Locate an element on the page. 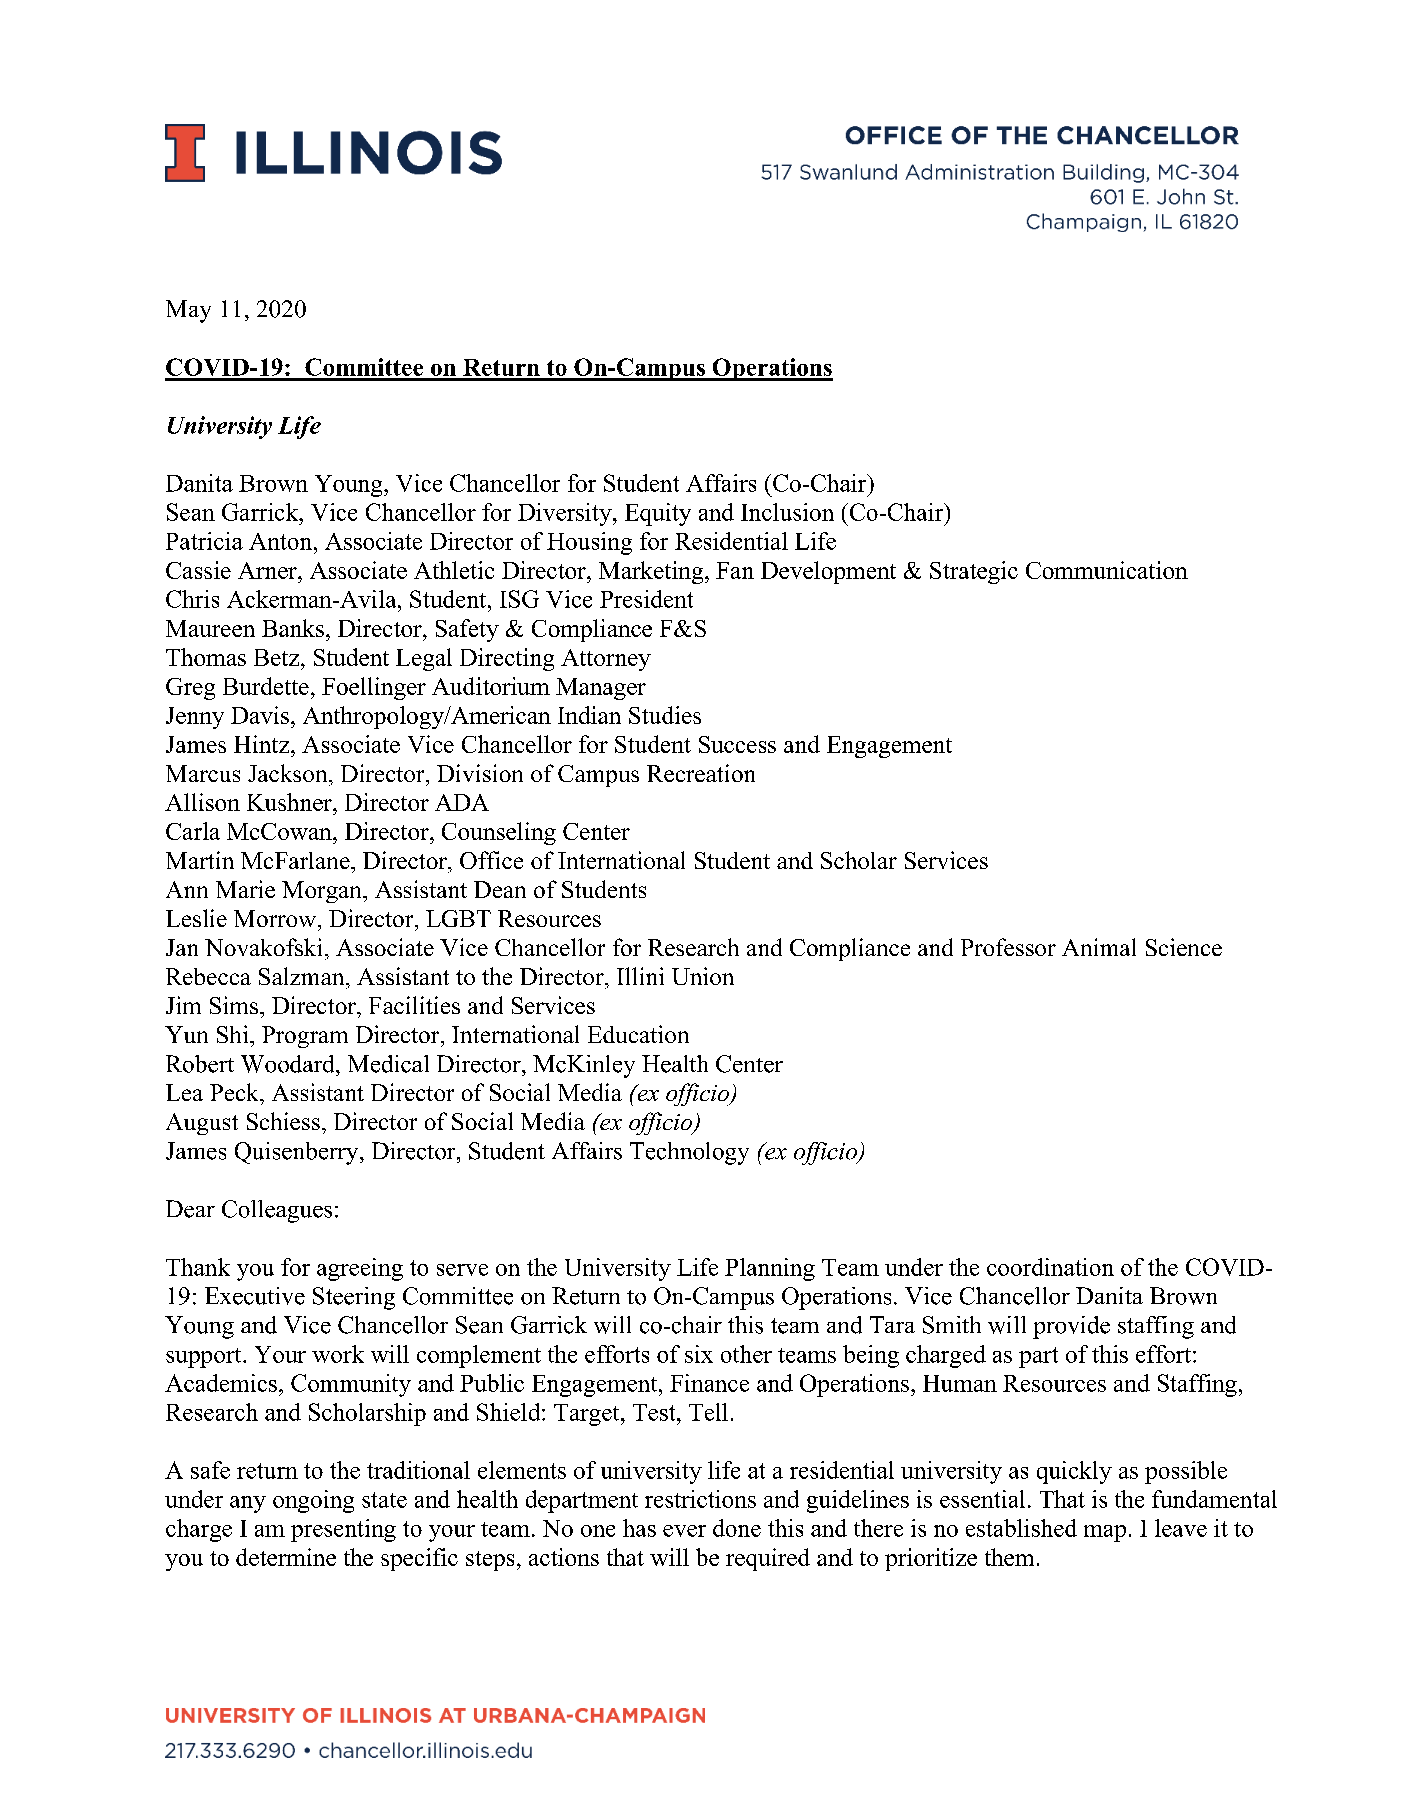 The width and height of the image is (1405, 1818). ongoing is located at coordinates (313, 1501).
